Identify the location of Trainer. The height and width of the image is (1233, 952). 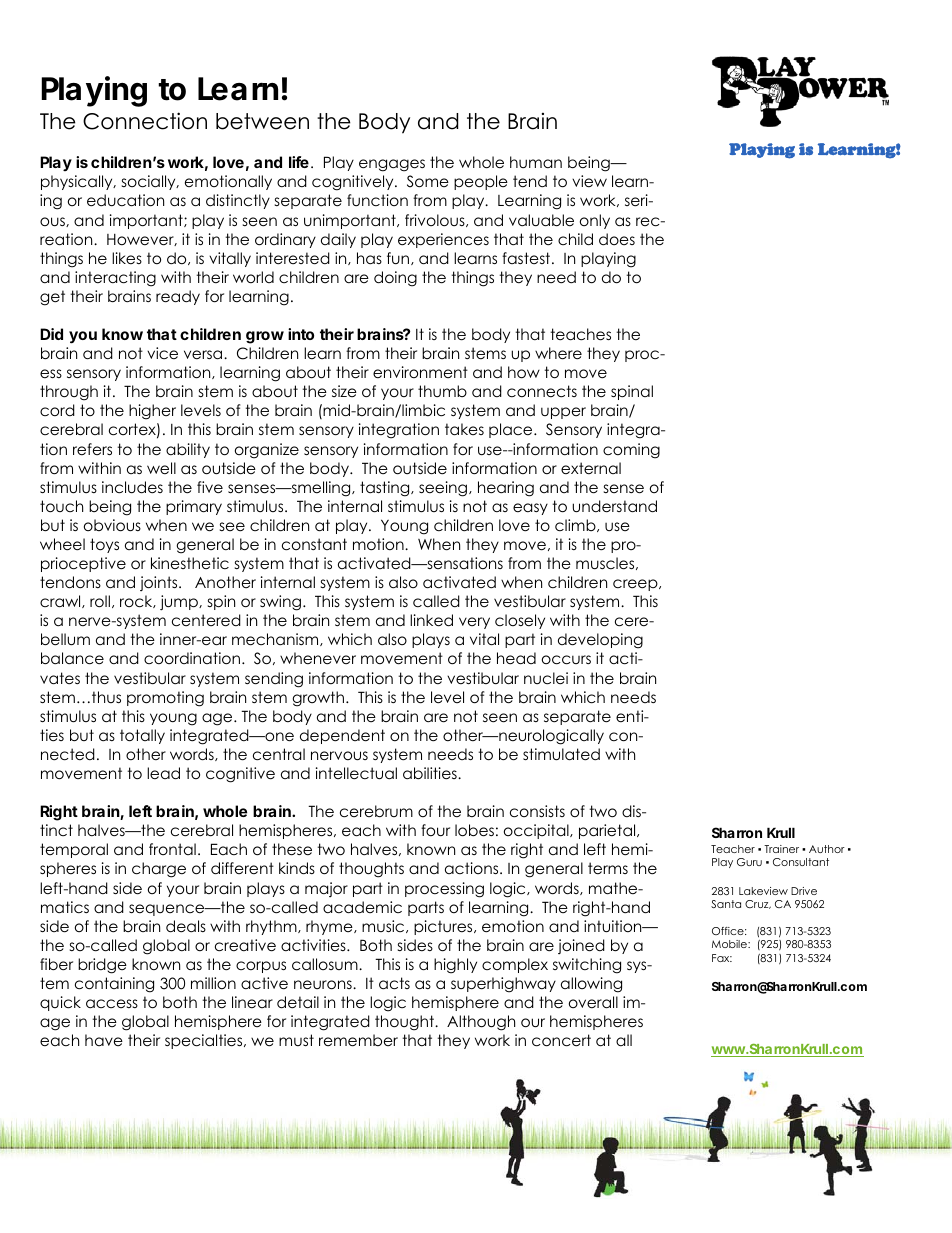
(781, 849).
